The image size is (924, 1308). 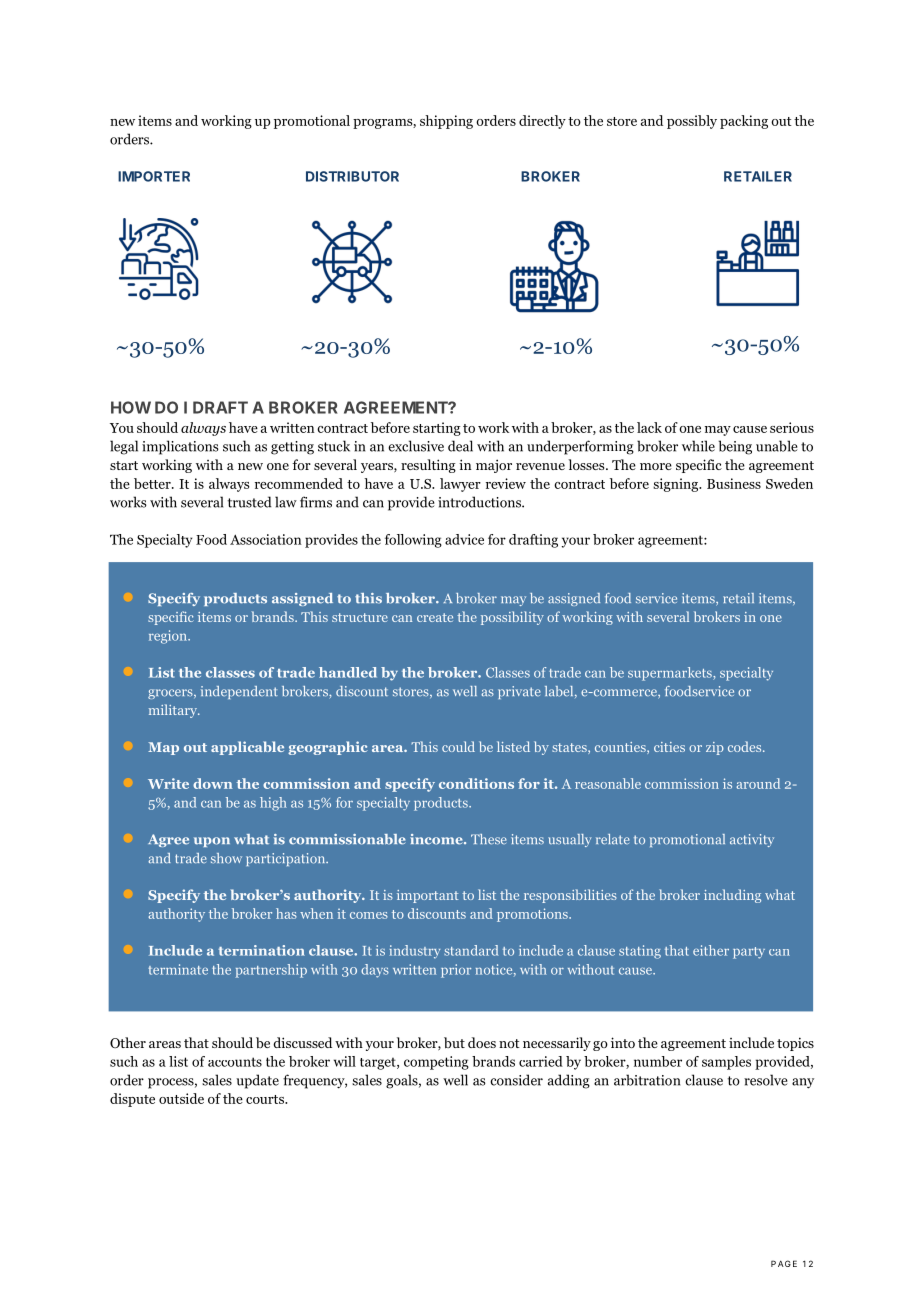 I want to click on IMPORTER, so click(x=154, y=176).
